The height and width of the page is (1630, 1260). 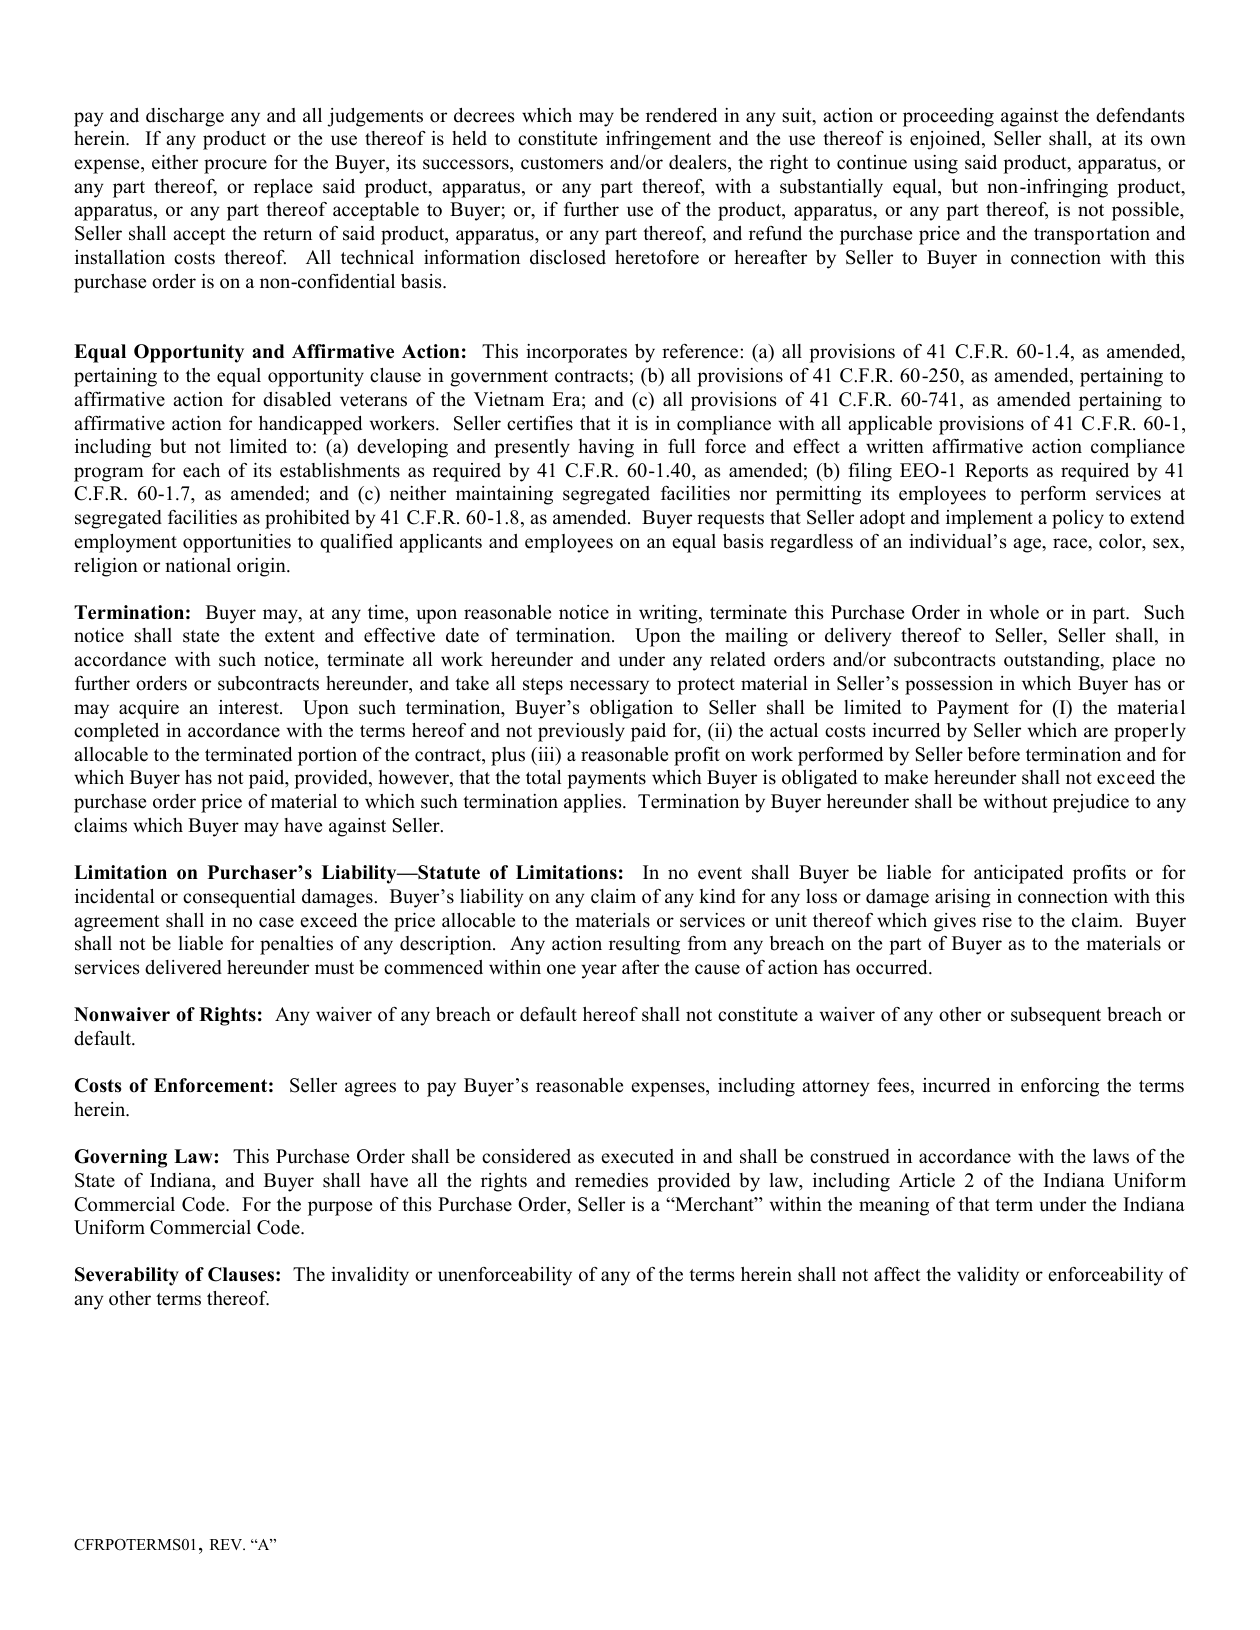 I want to click on prejudice, so click(x=1091, y=803).
